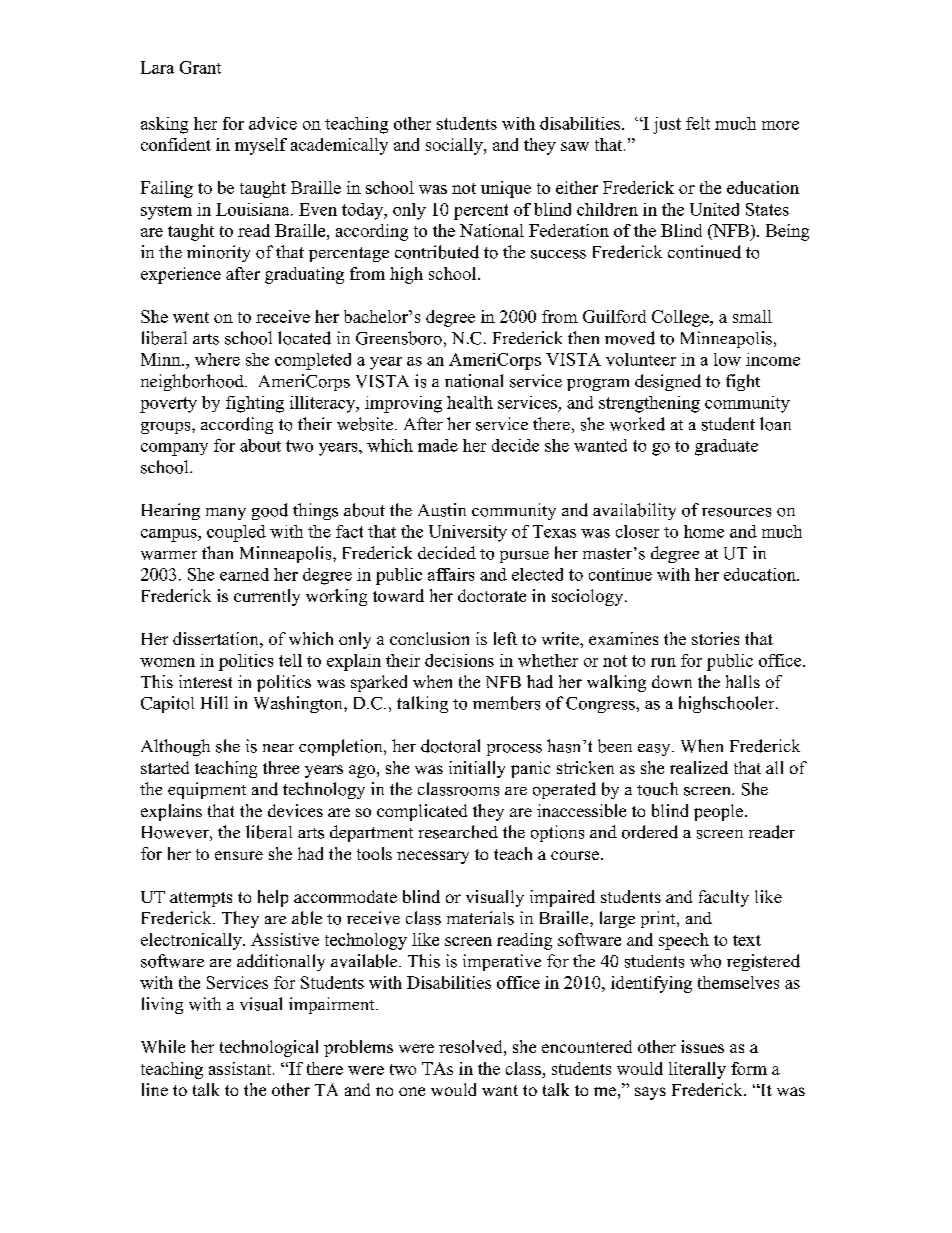  What do you see at coordinates (697, 1070) in the screenshot?
I see `literally` at bounding box center [697, 1070].
